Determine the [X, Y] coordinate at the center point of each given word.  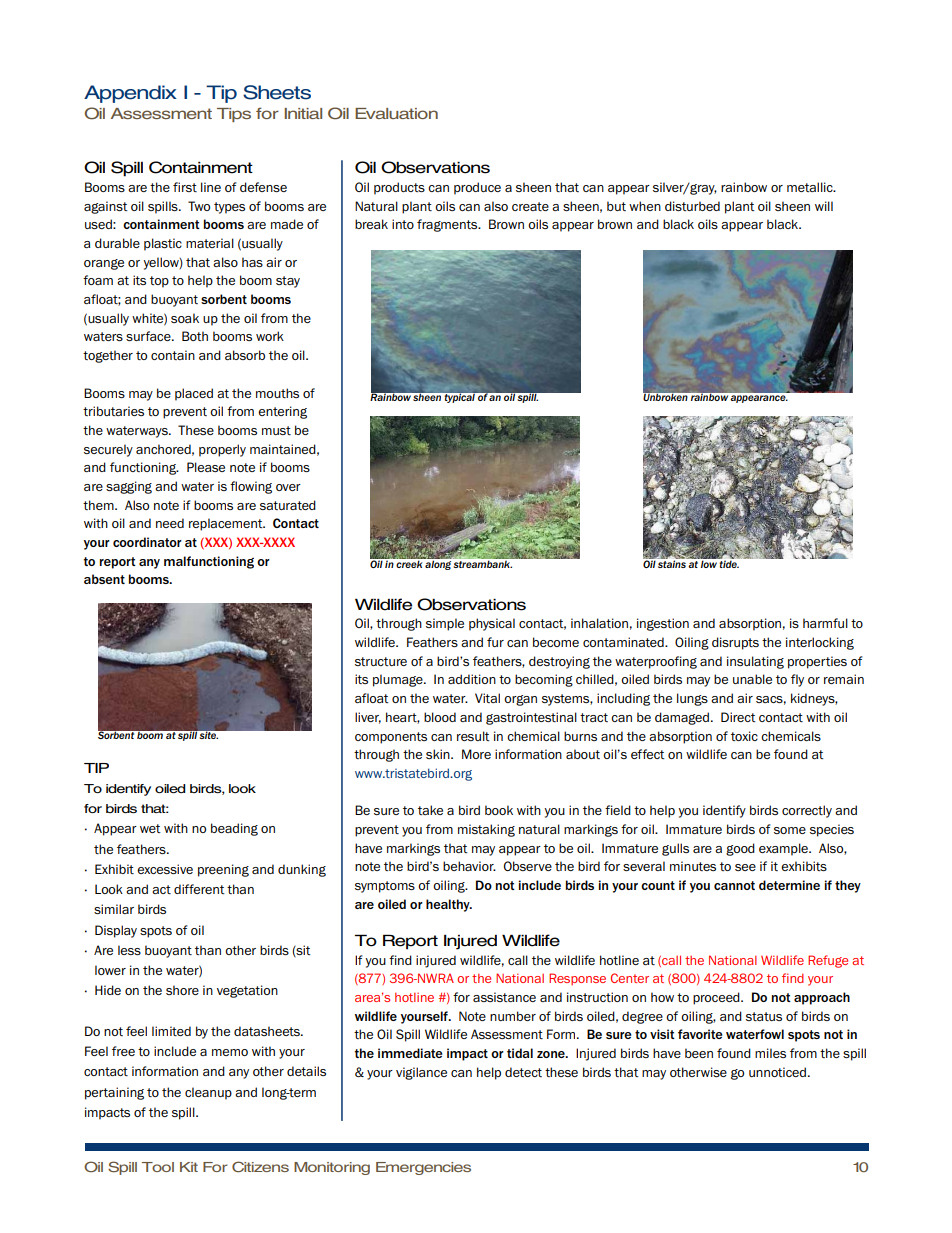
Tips [234, 115]
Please [206, 467]
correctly [807, 811]
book [499, 810]
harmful [825, 623]
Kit [189, 1167]
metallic [811, 187]
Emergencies [423, 1168]
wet [150, 828]
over [288, 487]
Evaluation [396, 113]
